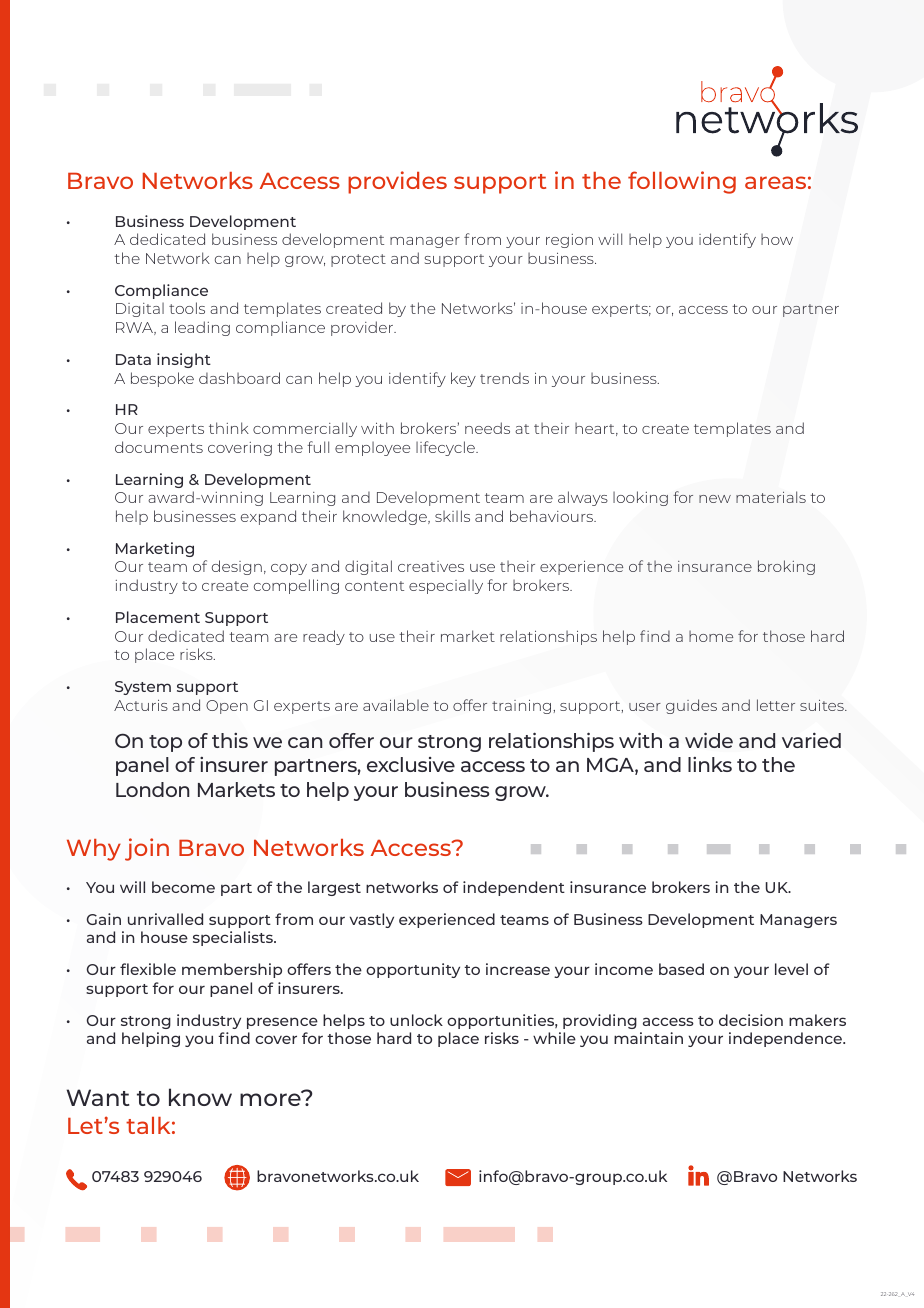 Image resolution: width=924 pixels, height=1308 pixels. What do you see at coordinates (187, 308) in the screenshot?
I see `tools` at bounding box center [187, 308].
